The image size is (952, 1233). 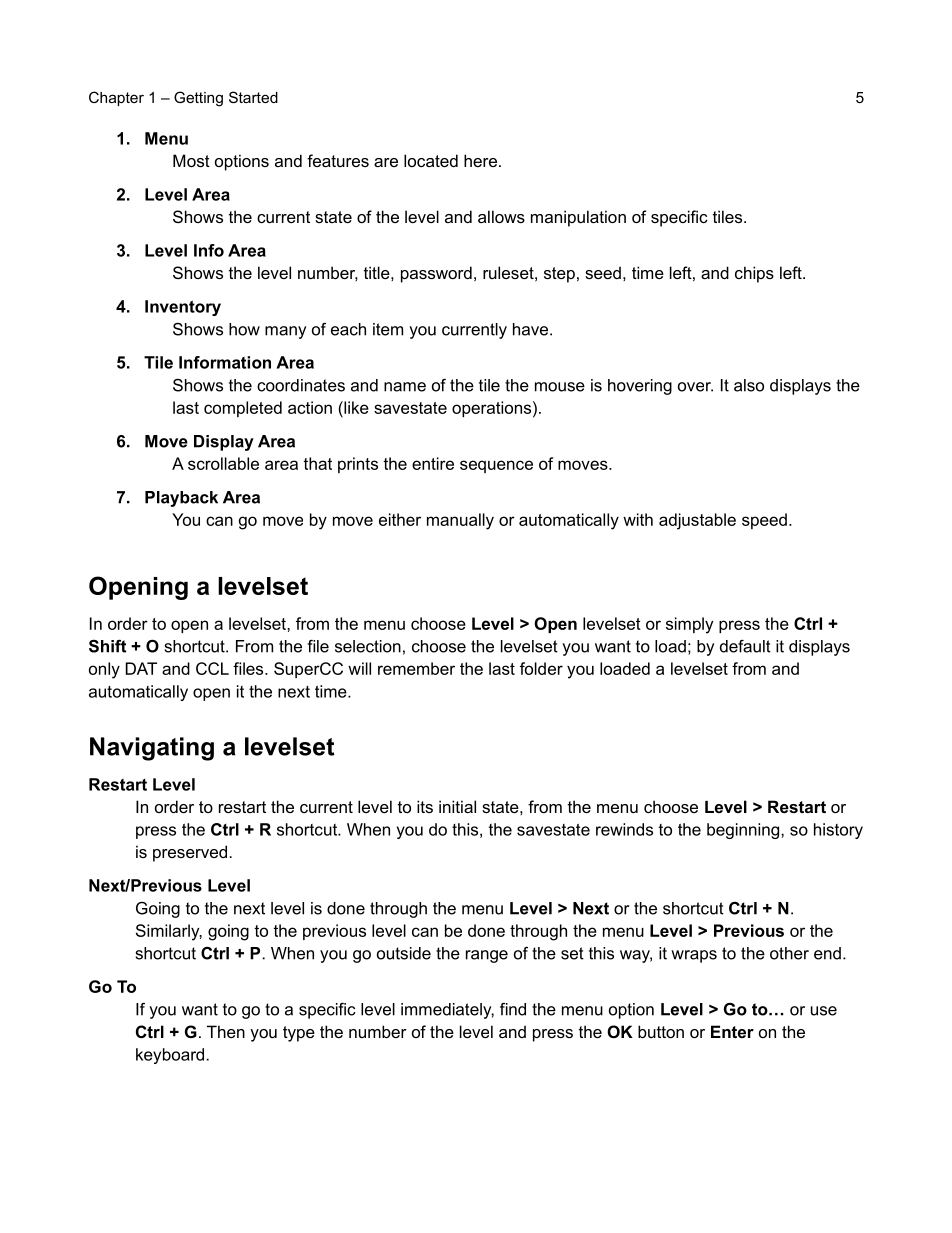 I want to click on have, so click(x=532, y=329).
